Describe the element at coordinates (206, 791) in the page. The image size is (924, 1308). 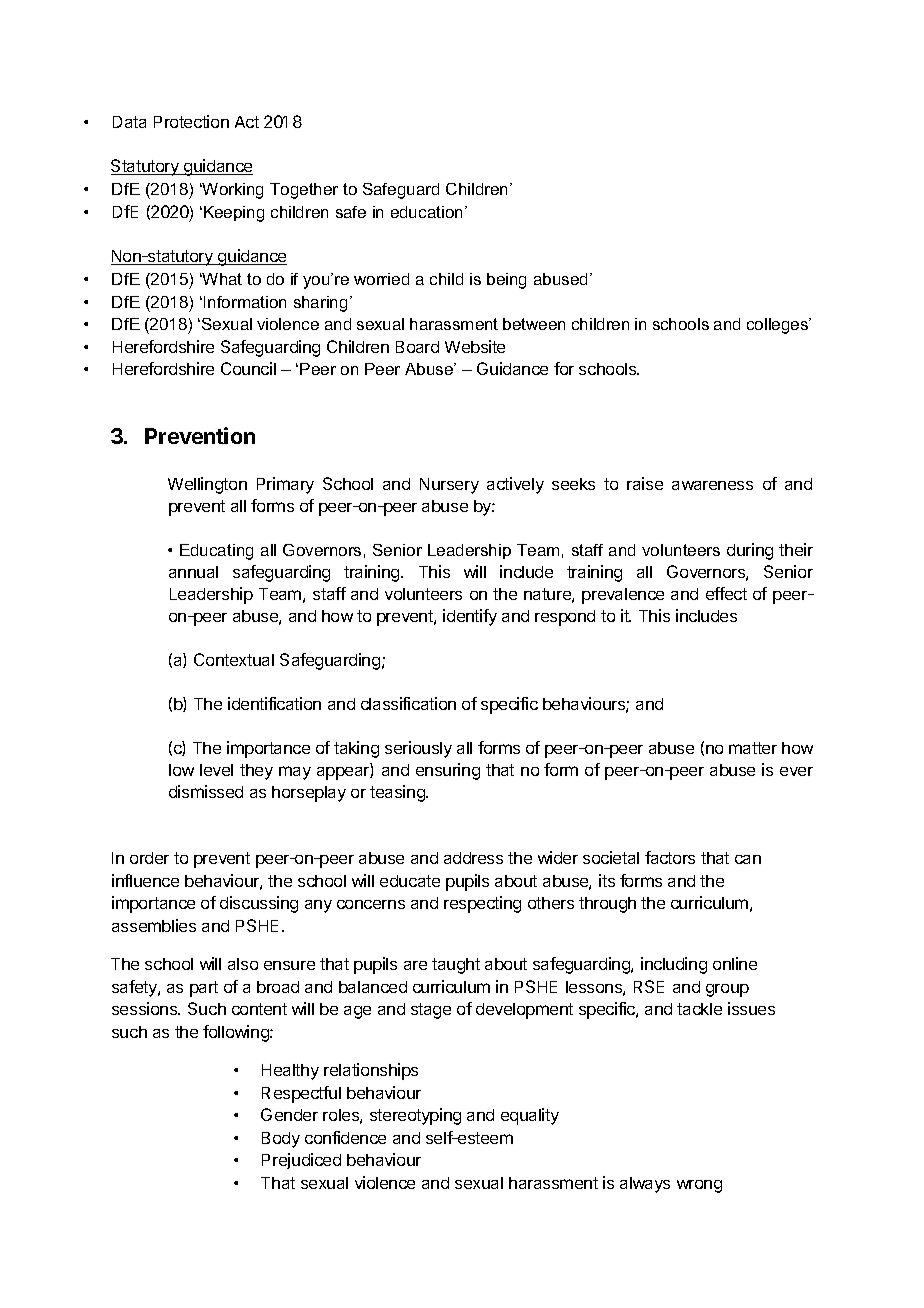
I see `dismissed` at that location.
